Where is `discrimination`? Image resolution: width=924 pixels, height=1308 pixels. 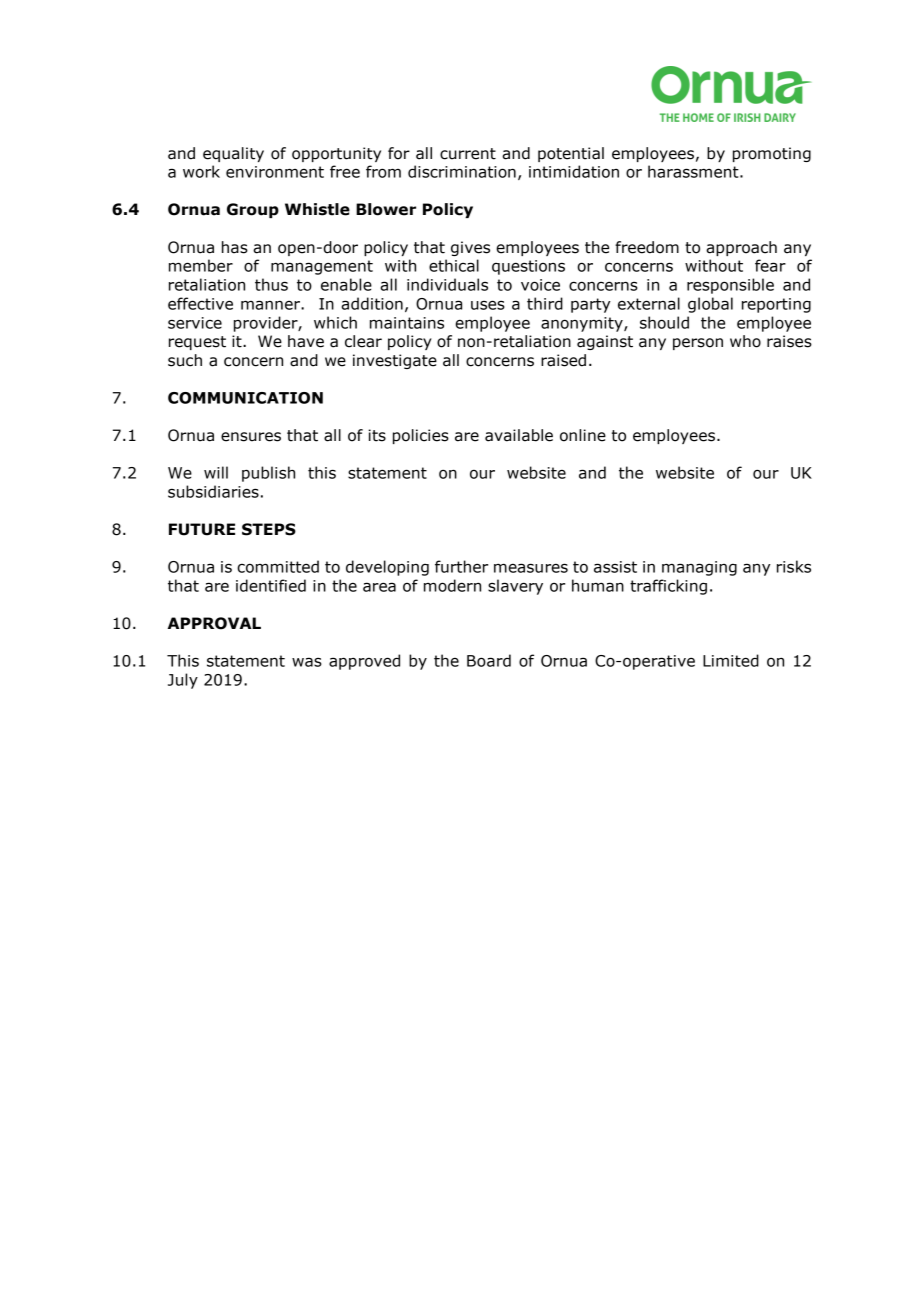 discrimination is located at coordinates (462, 171).
